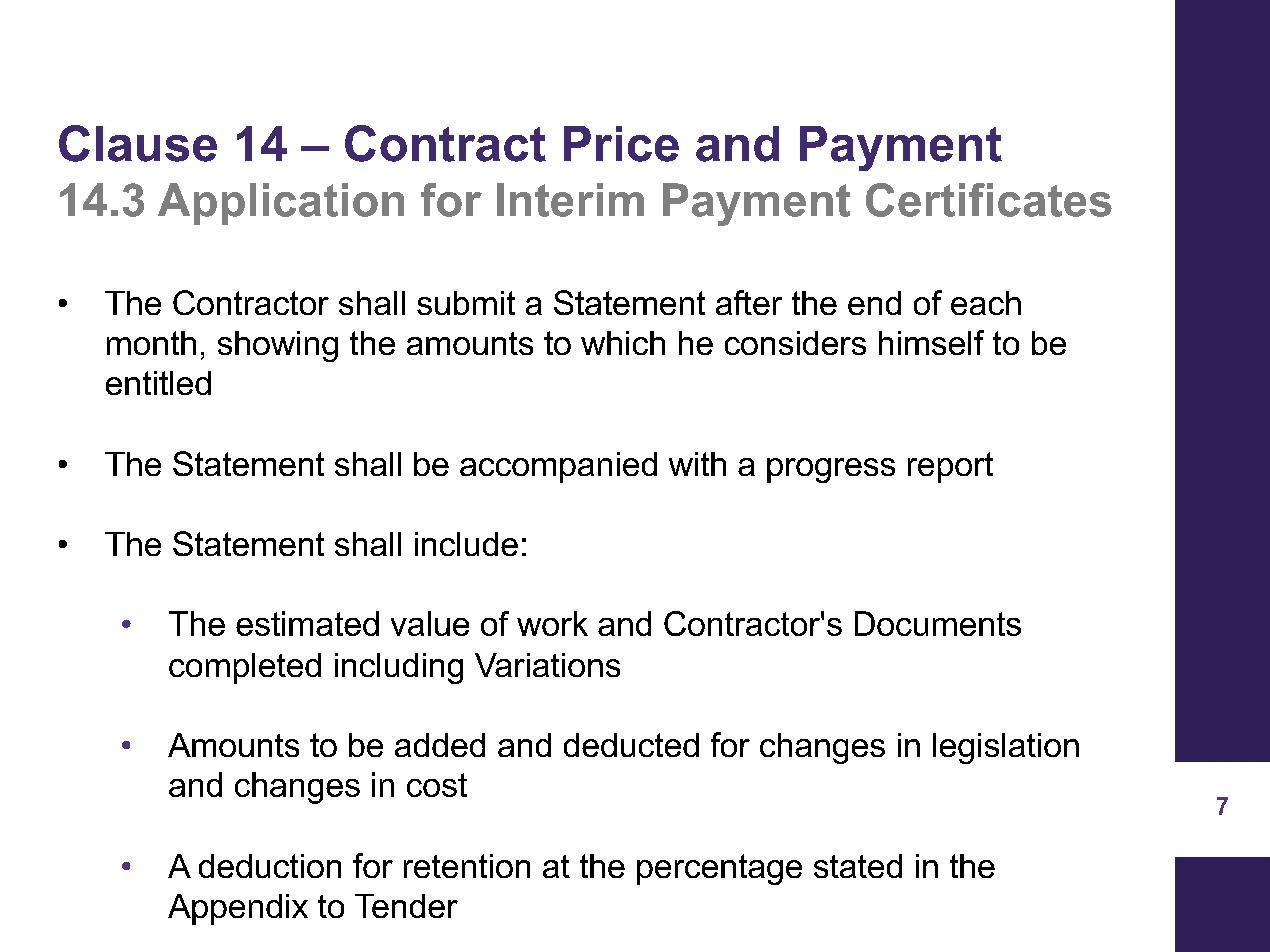 The image size is (1270, 952). I want to click on retention, so click(467, 866).
